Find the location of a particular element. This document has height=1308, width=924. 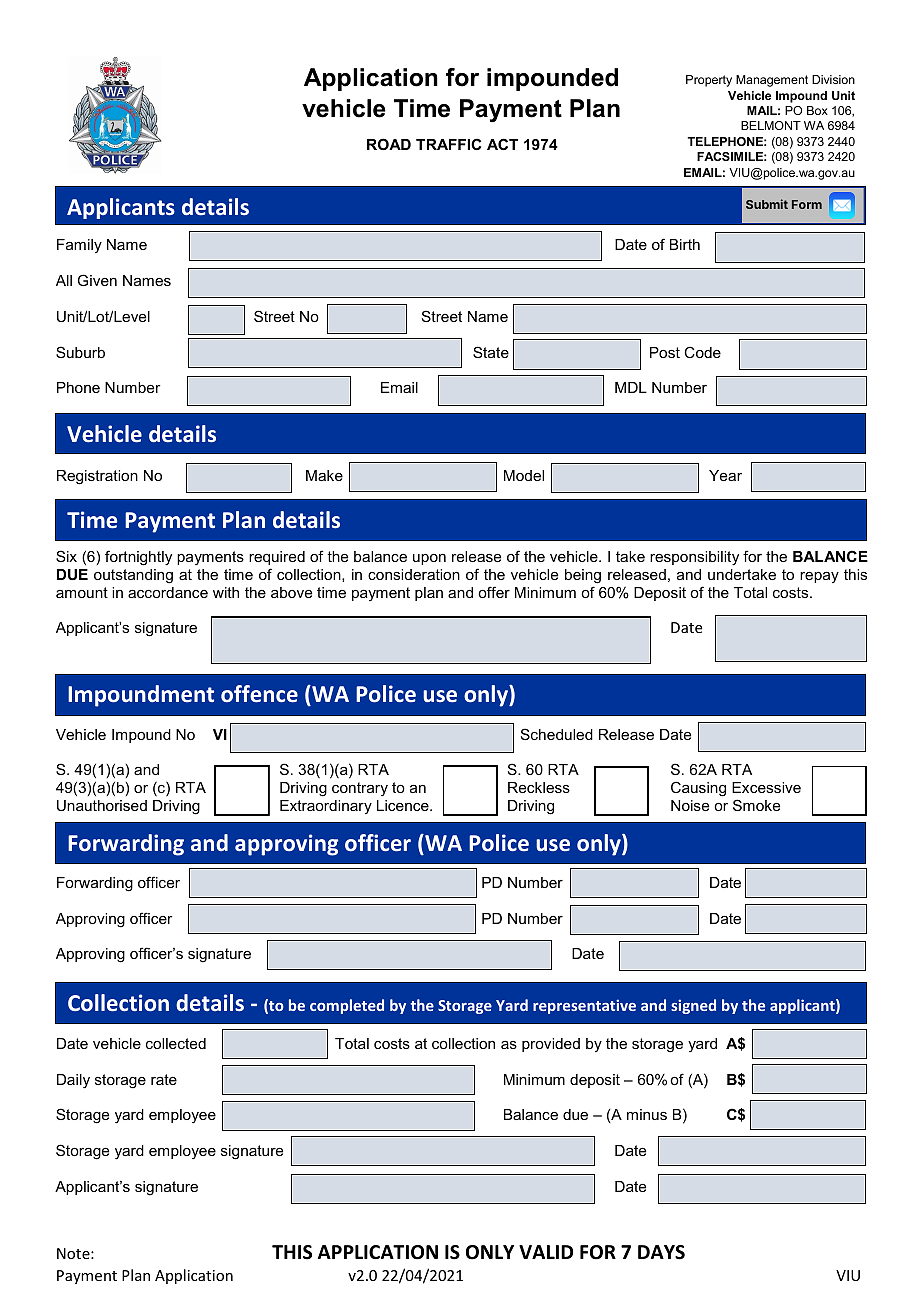

accordance is located at coordinates (168, 592).
